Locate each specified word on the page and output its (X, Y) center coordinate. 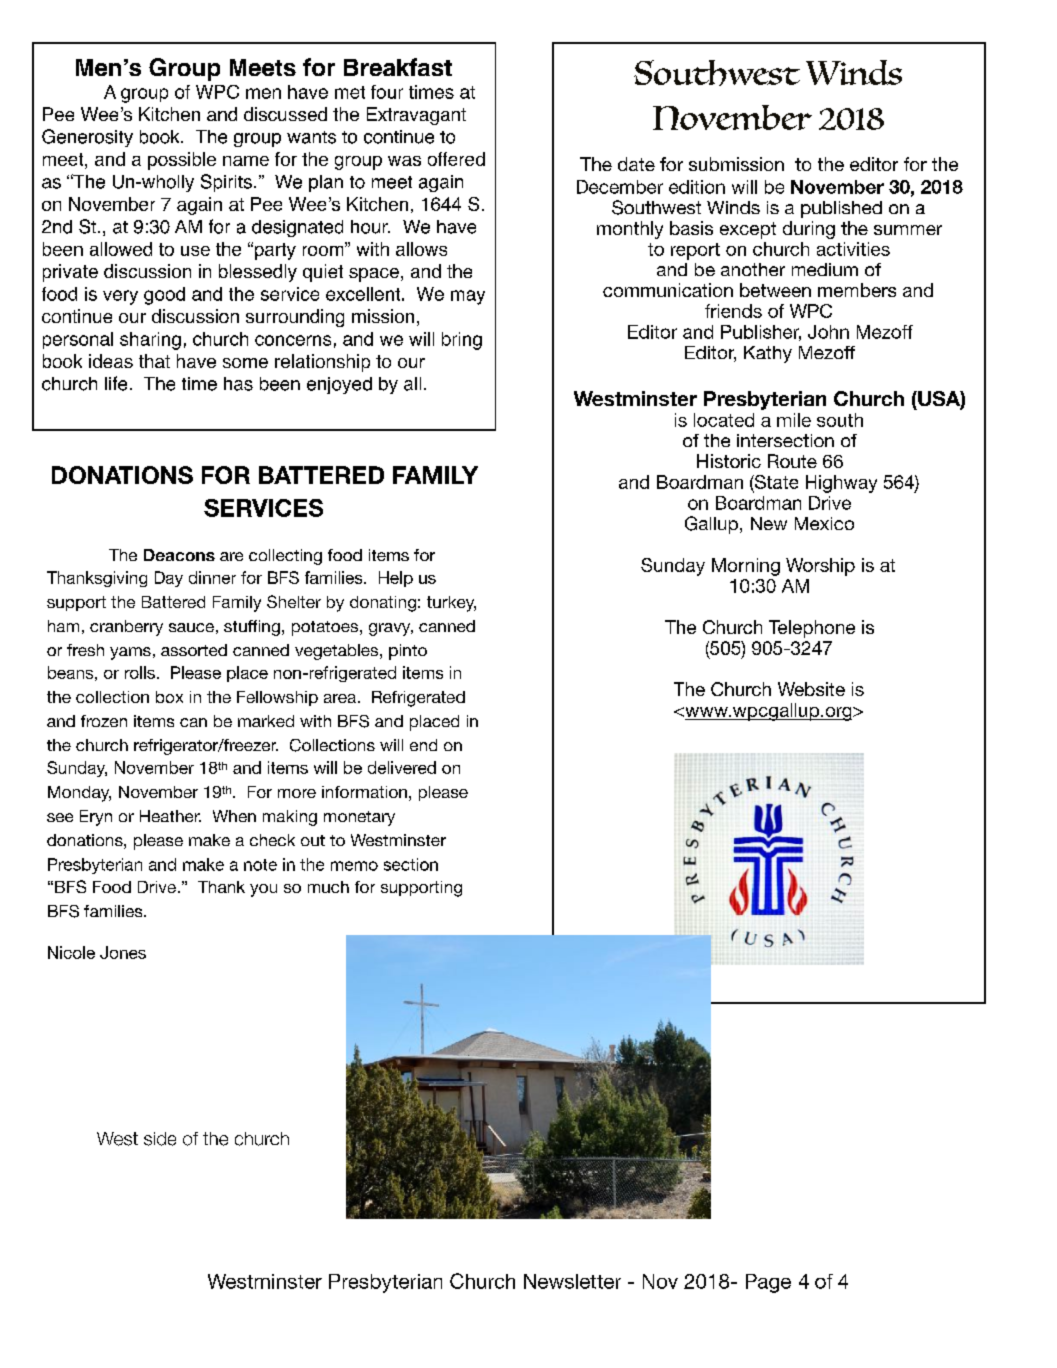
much (328, 887)
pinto (408, 652)
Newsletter (572, 1281)
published (841, 209)
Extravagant (416, 116)
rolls (140, 672)
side (160, 1139)
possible (182, 161)
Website (811, 689)
